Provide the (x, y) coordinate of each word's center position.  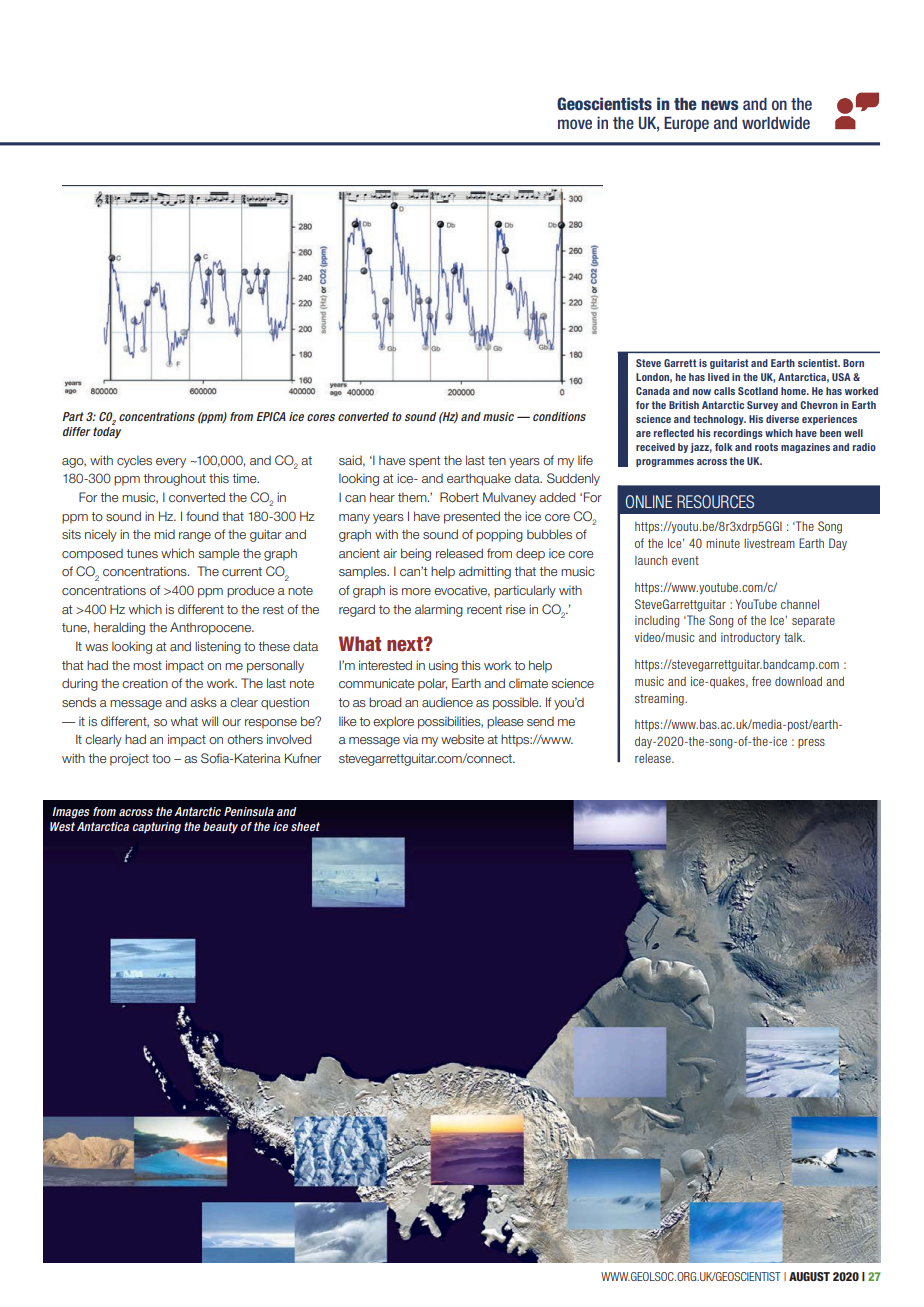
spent (424, 462)
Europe (686, 124)
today (107, 431)
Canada (653, 391)
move (575, 124)
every (171, 463)
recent (484, 609)
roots (766, 447)
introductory (750, 638)
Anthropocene (211, 628)
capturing (157, 828)
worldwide (776, 122)
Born (853, 363)
